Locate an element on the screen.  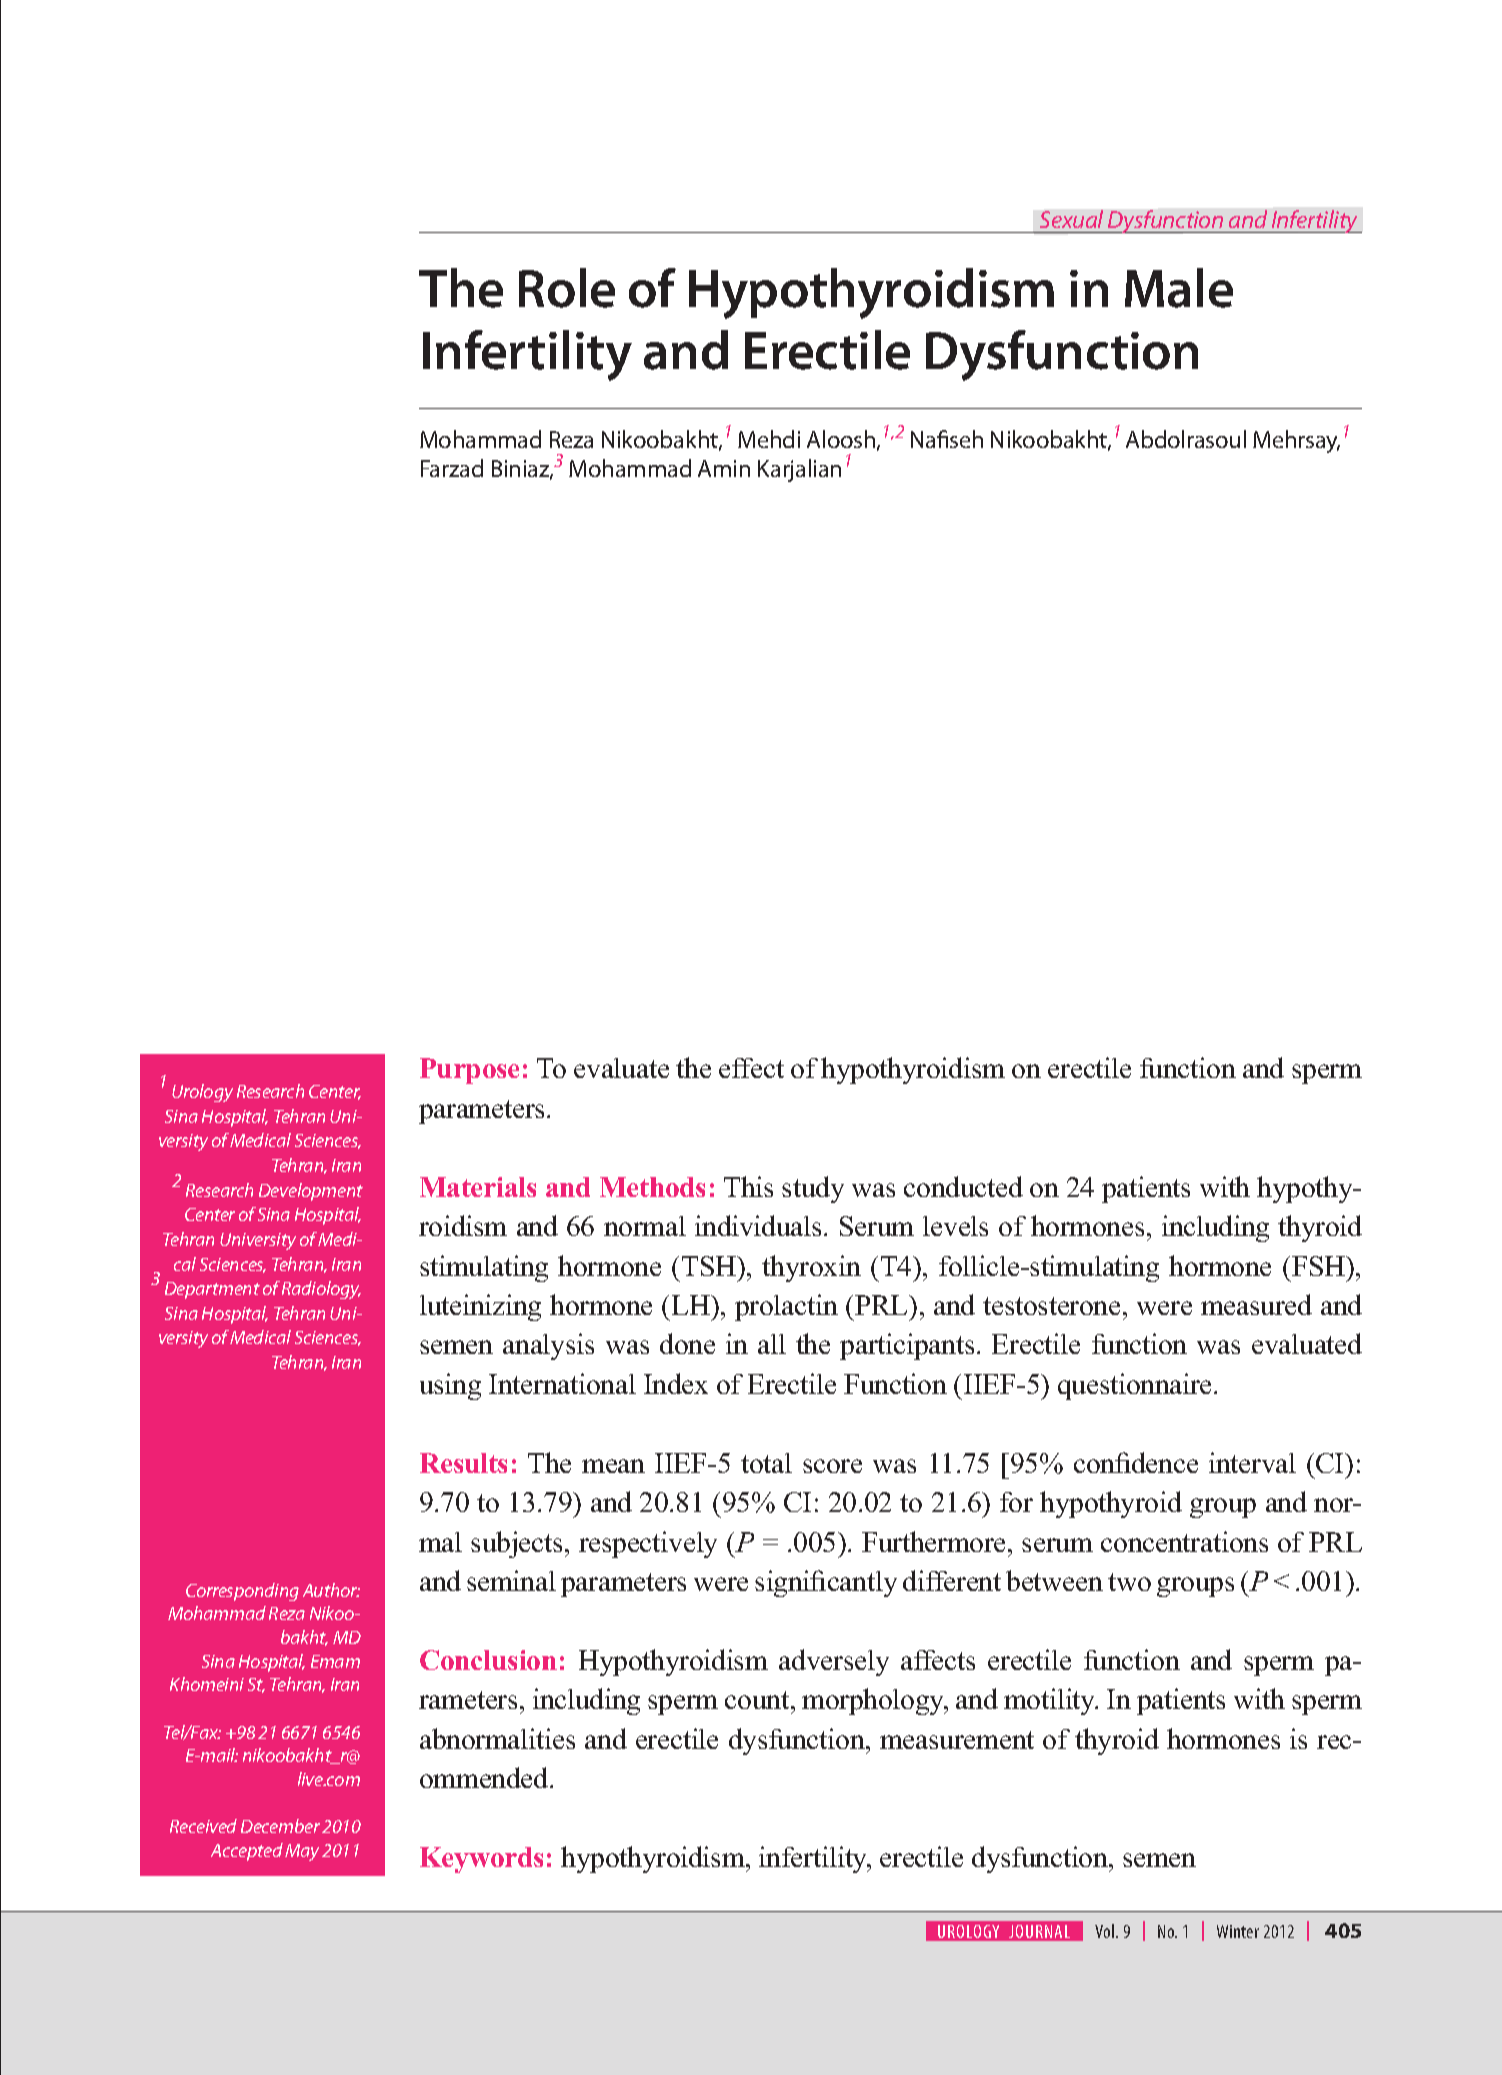
Purpose is located at coordinates (469, 1071).
